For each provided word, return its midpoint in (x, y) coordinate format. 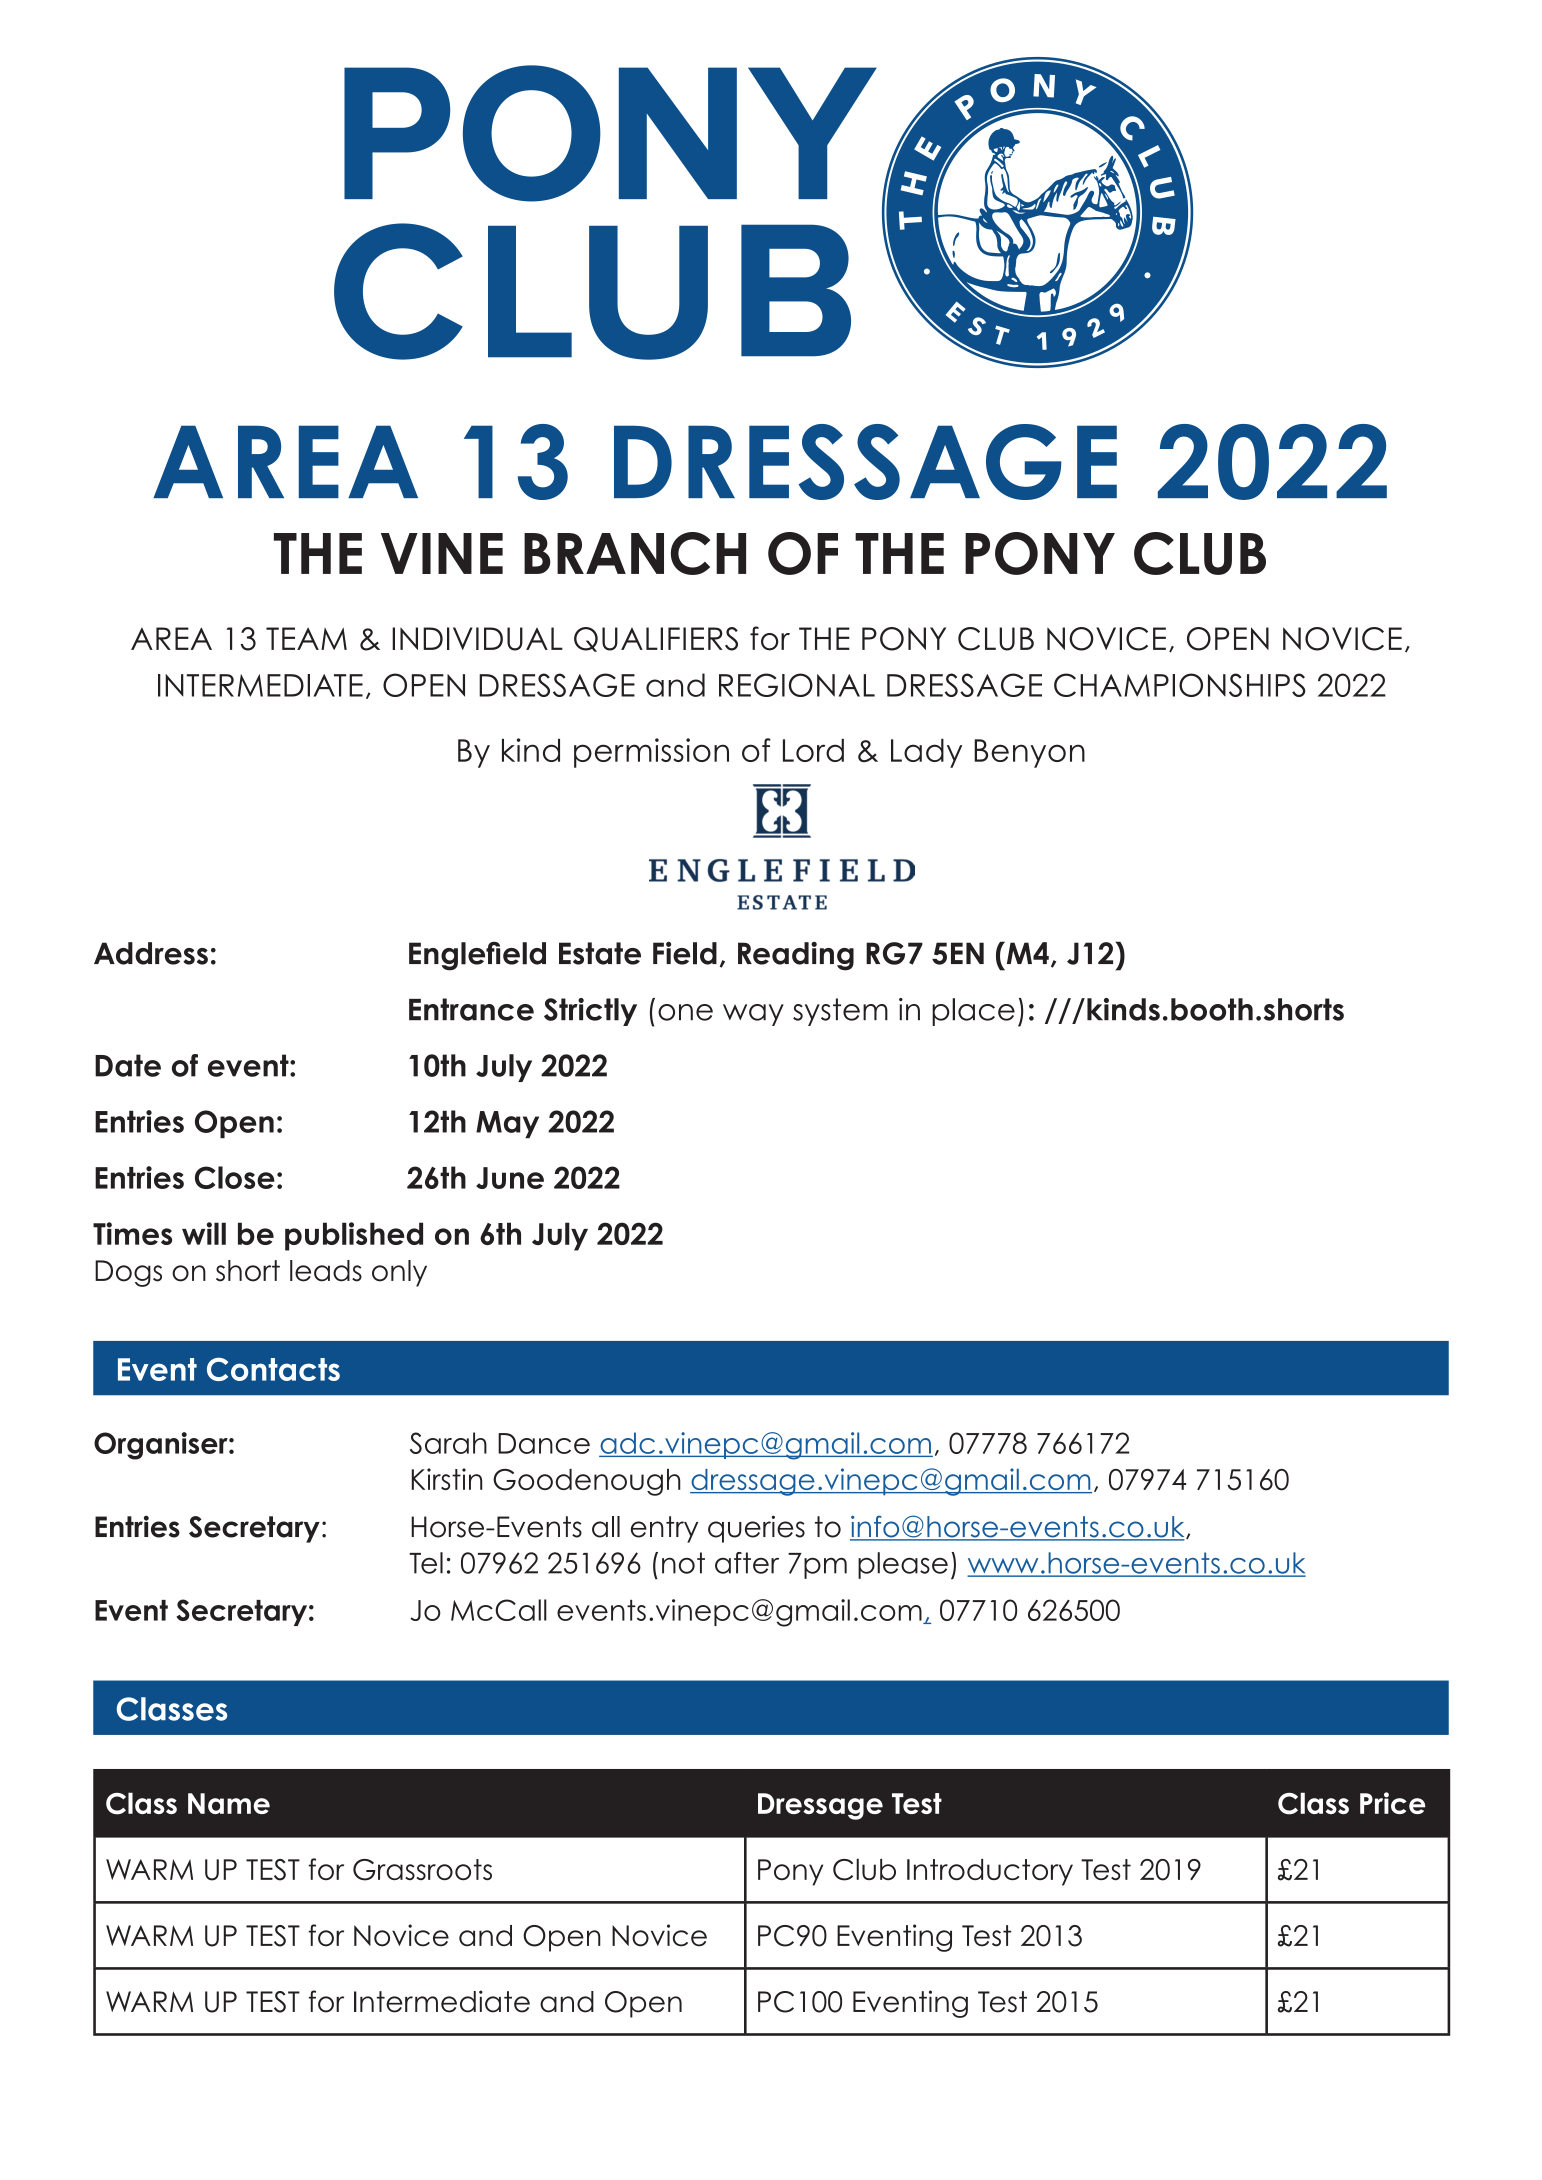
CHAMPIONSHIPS (1180, 685)
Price (1392, 1803)
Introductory (990, 1872)
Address (151, 953)
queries (756, 1529)
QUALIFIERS (656, 639)
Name (229, 1803)
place (973, 1012)
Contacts (273, 1369)
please (903, 1565)
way (753, 1015)
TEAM (306, 638)
